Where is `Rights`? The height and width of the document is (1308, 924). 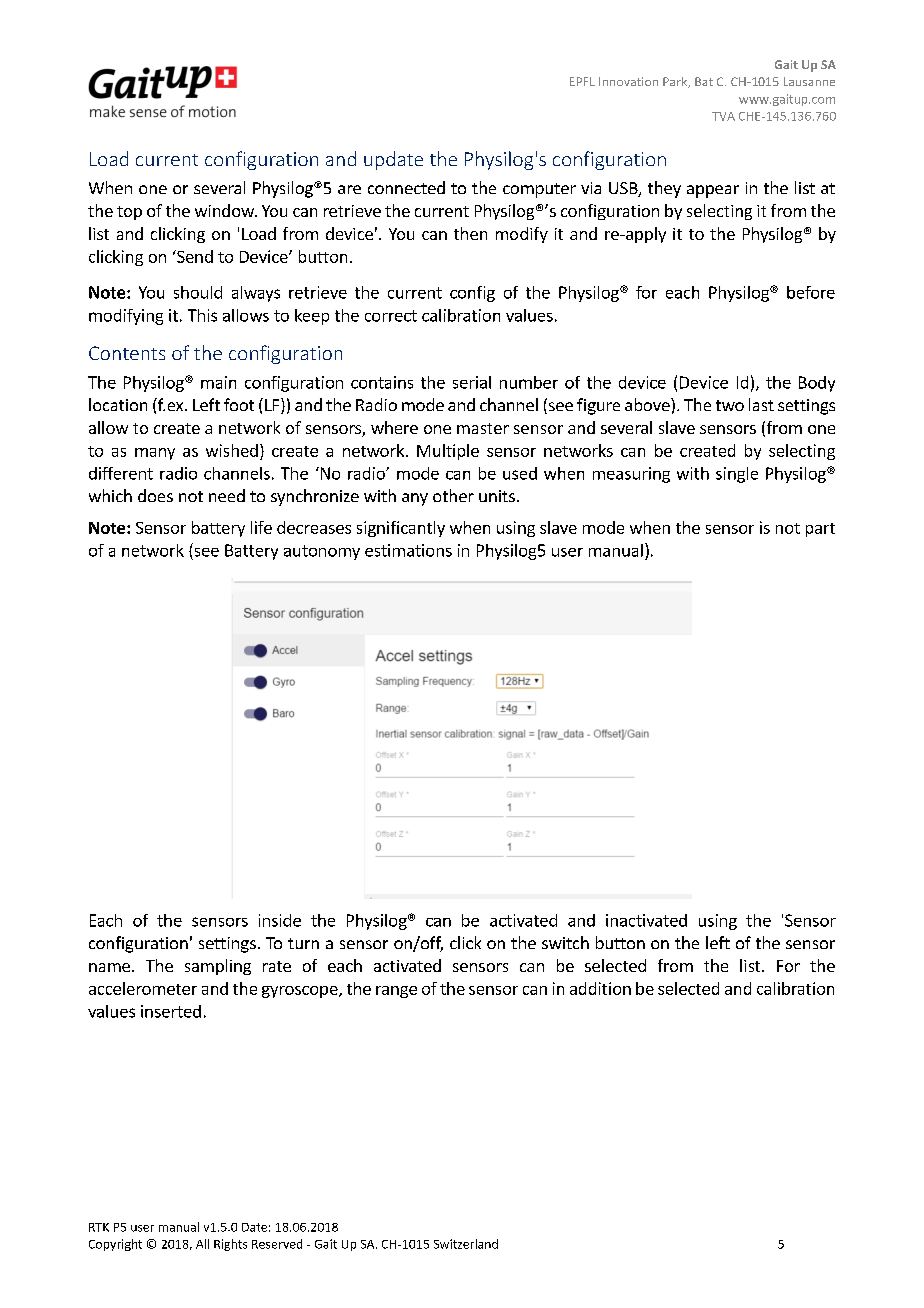 Rights is located at coordinates (230, 1245).
